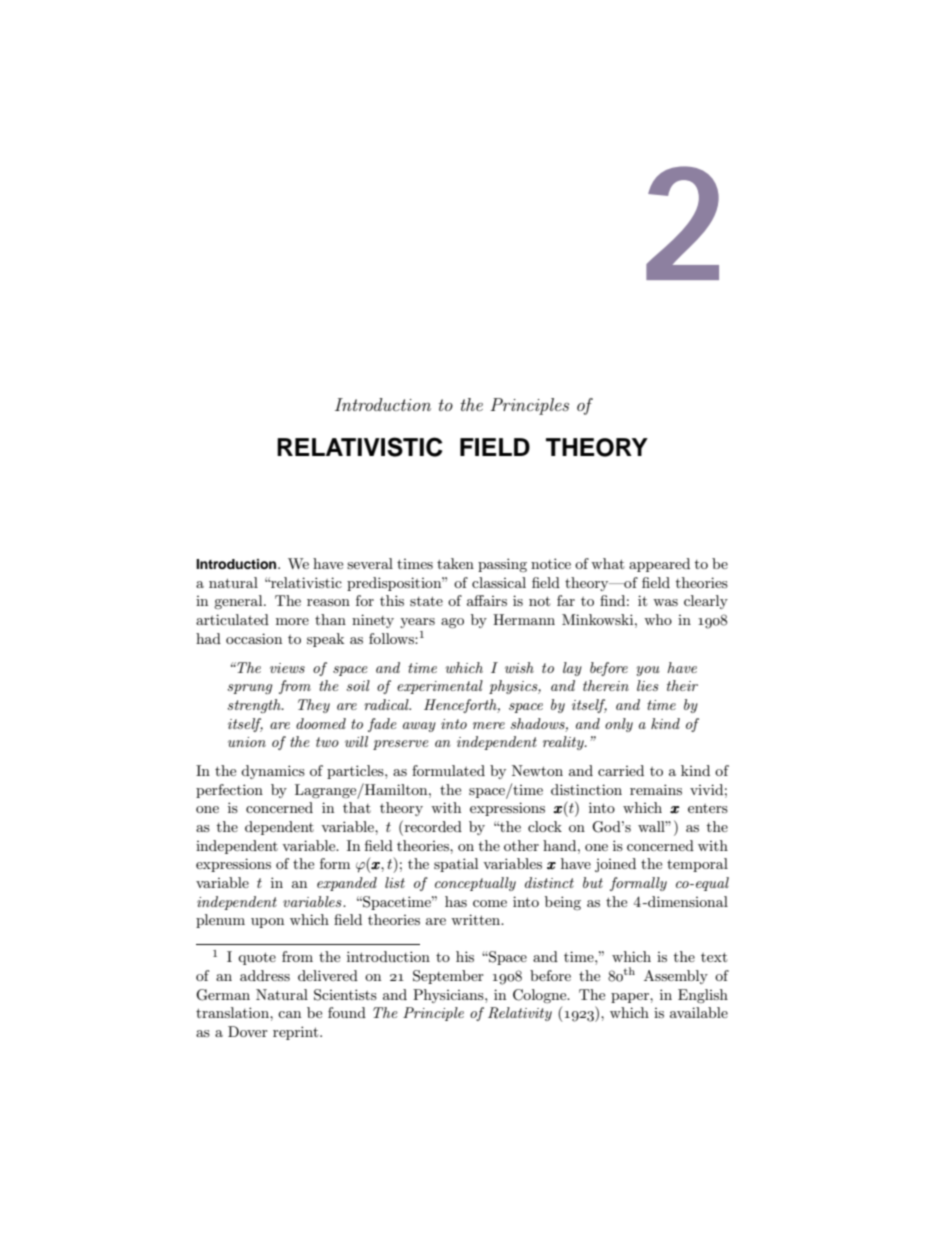  What do you see at coordinates (659, 565) in the document?
I see `appeared` at bounding box center [659, 565].
